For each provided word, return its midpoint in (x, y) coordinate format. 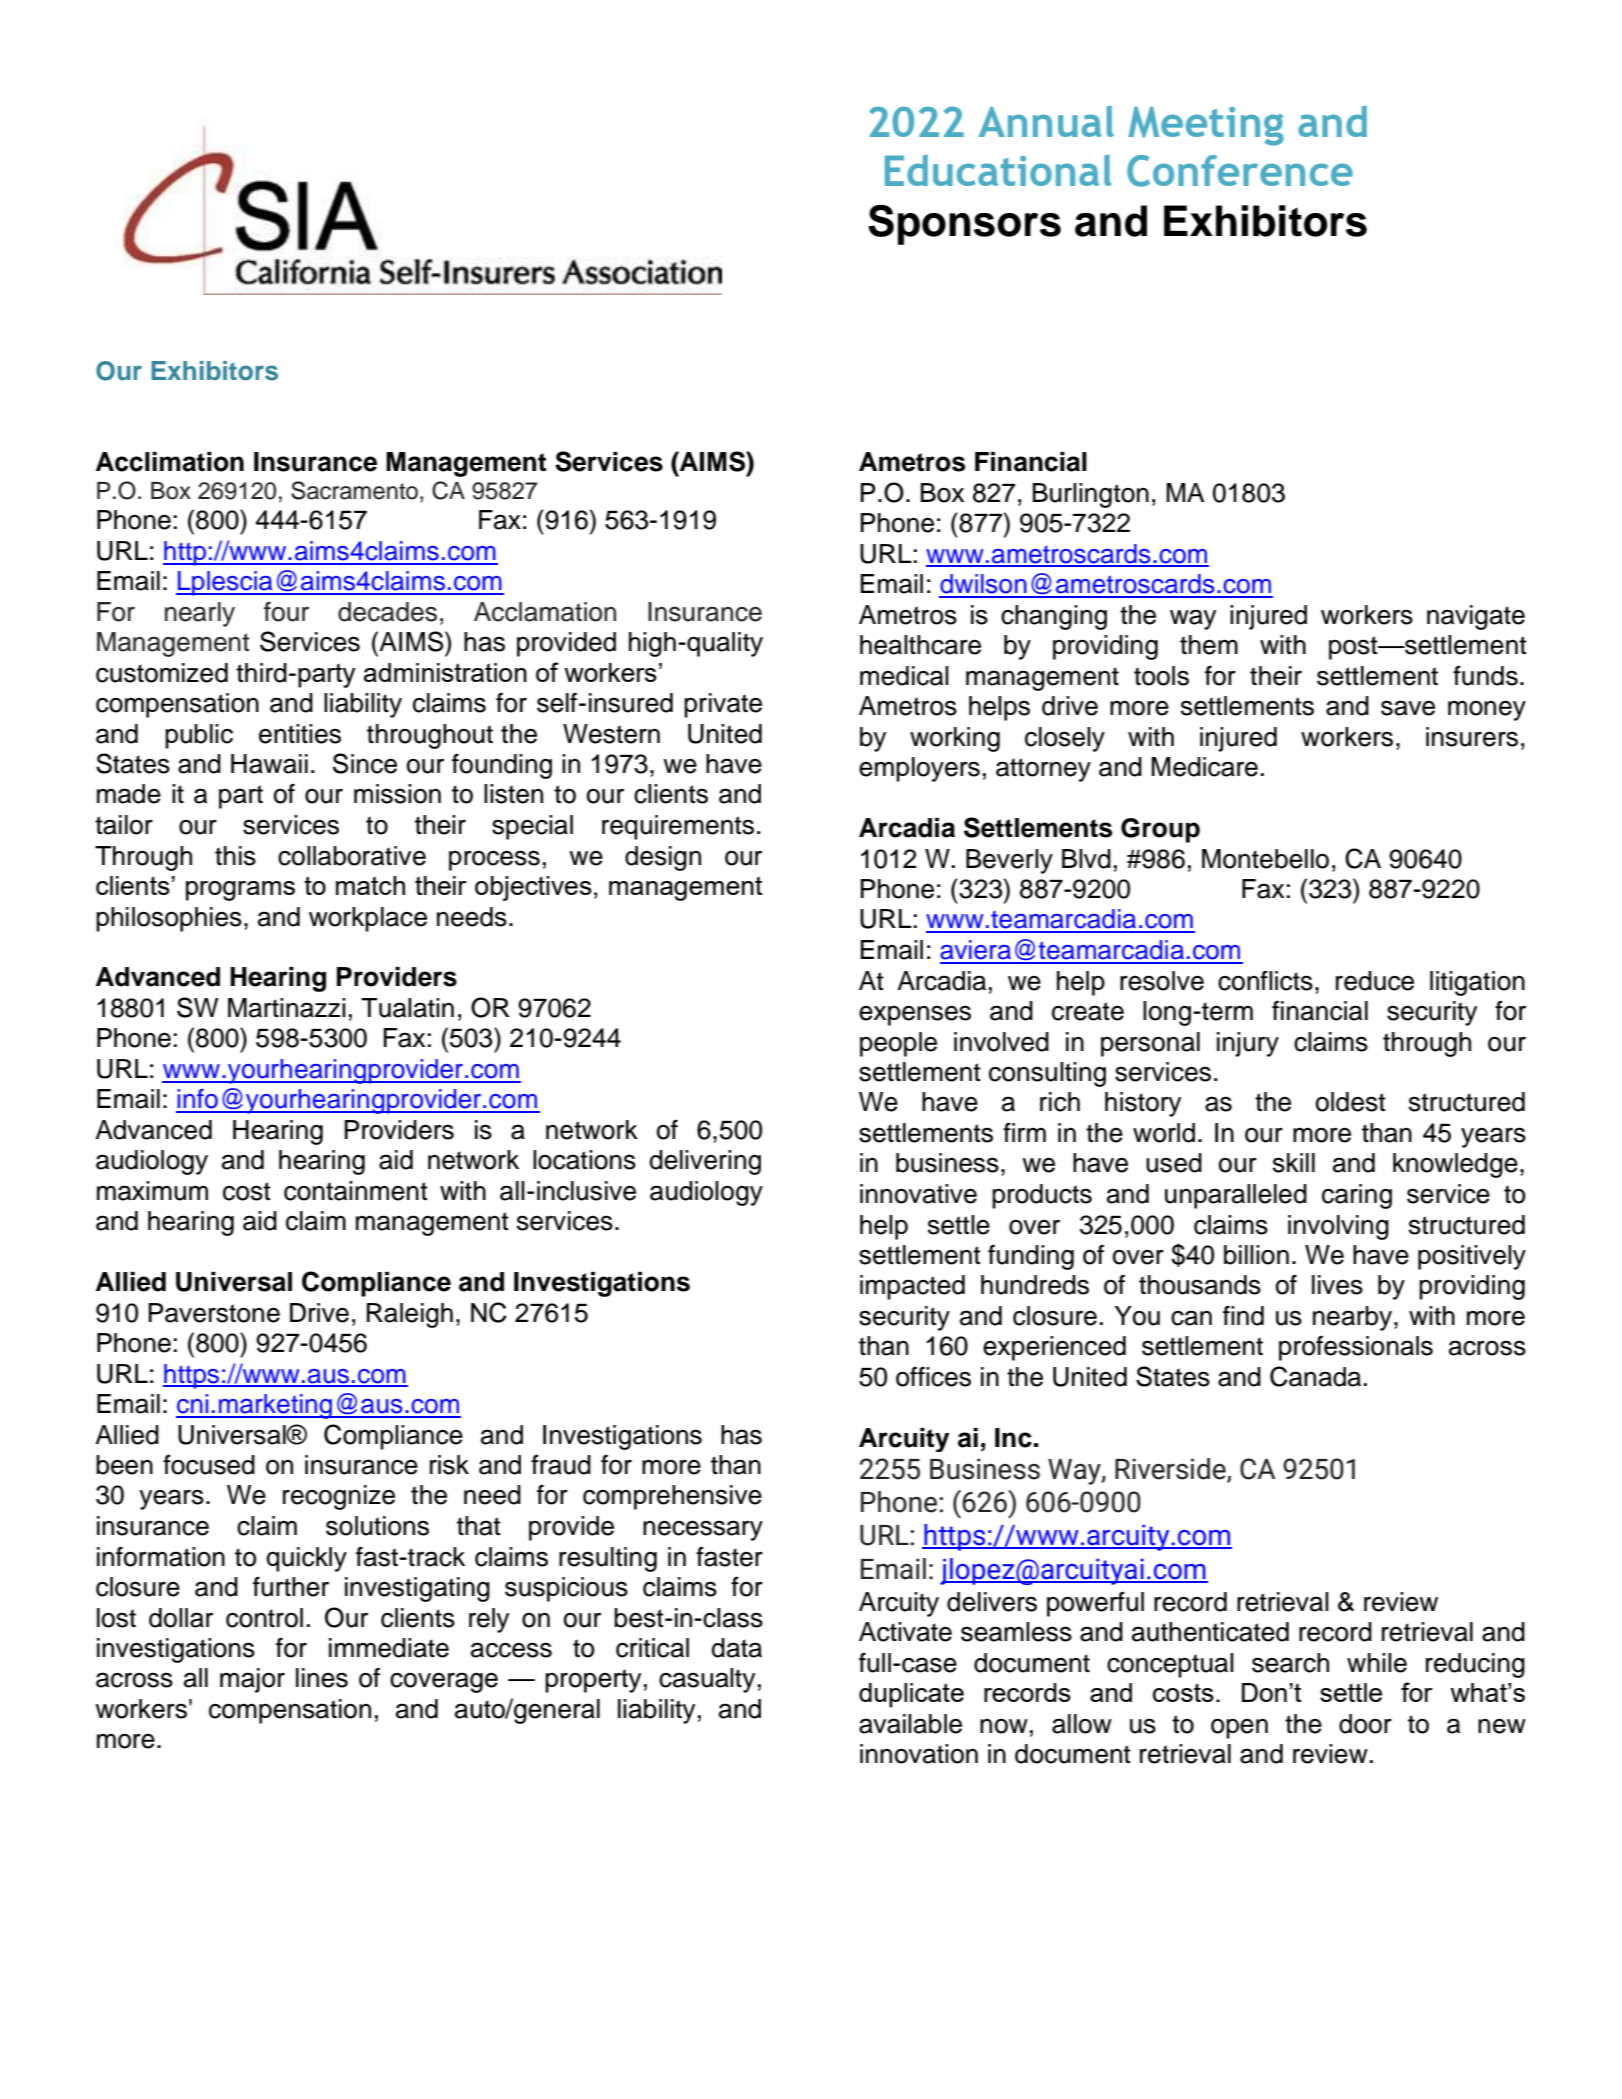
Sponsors (964, 225)
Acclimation (170, 462)
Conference (1240, 171)
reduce (1375, 981)
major (252, 1680)
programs (240, 891)
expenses (915, 1015)
